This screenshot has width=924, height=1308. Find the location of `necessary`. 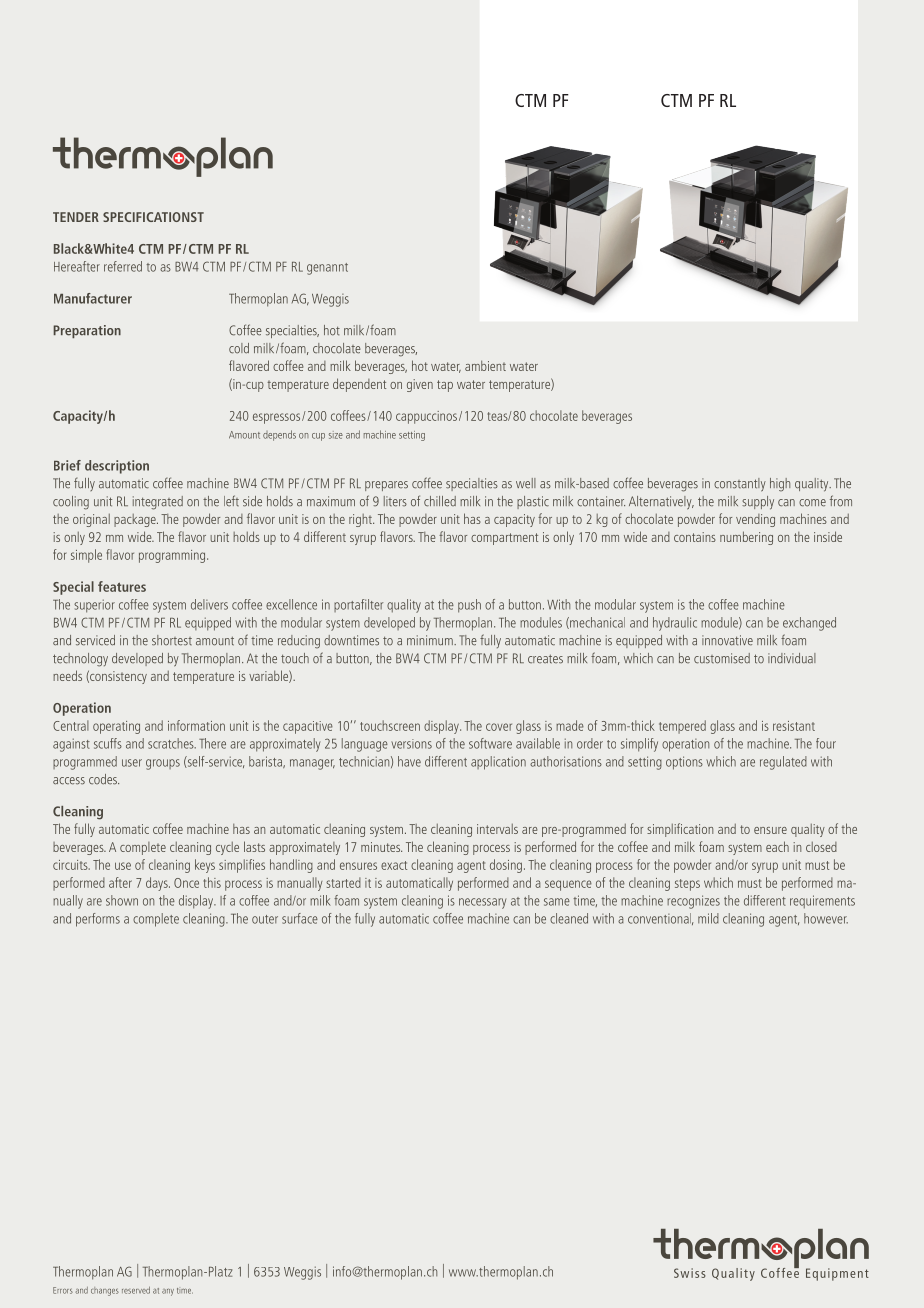

necessary is located at coordinates (482, 903).
